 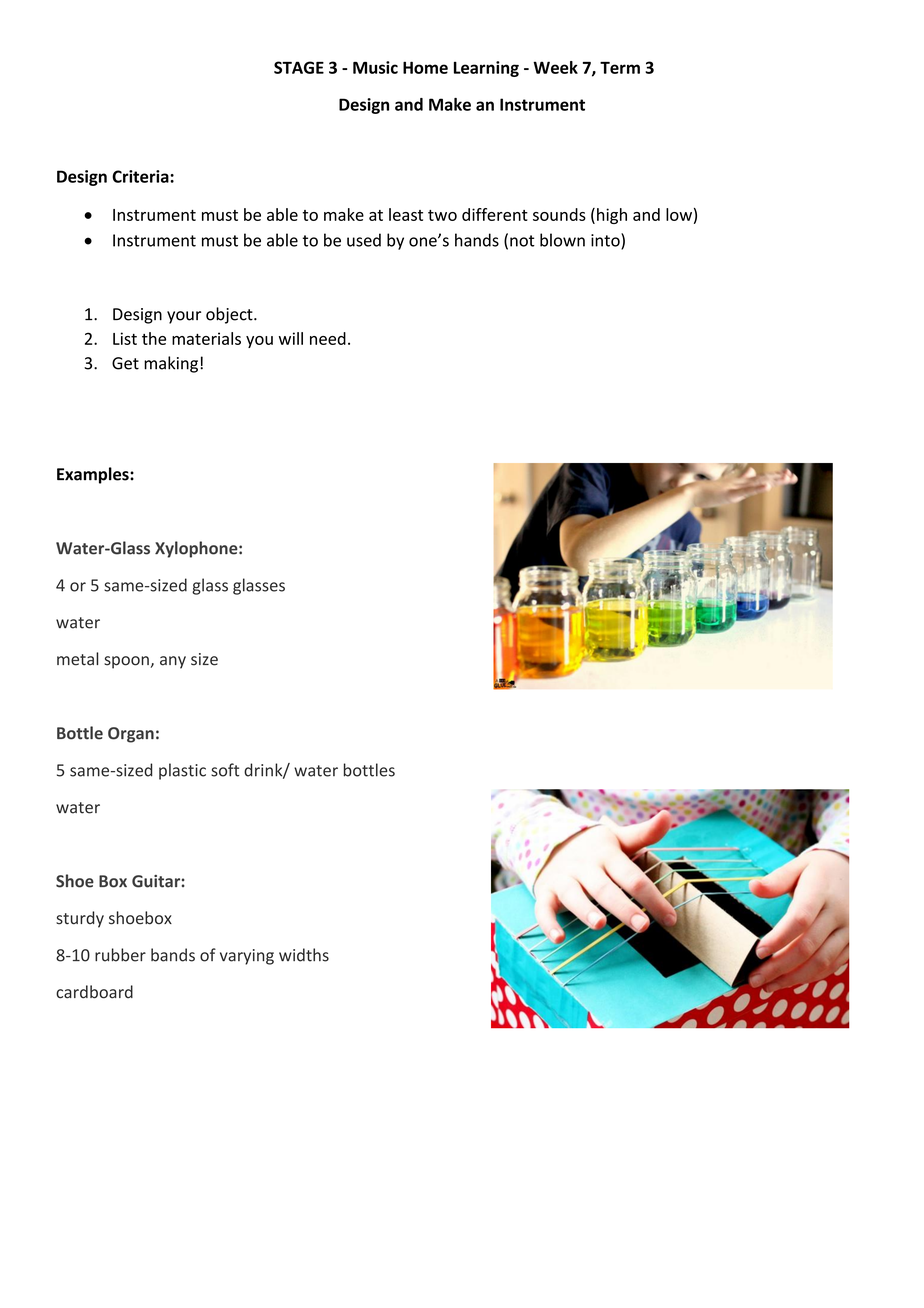 I want to click on Music, so click(x=375, y=67).
